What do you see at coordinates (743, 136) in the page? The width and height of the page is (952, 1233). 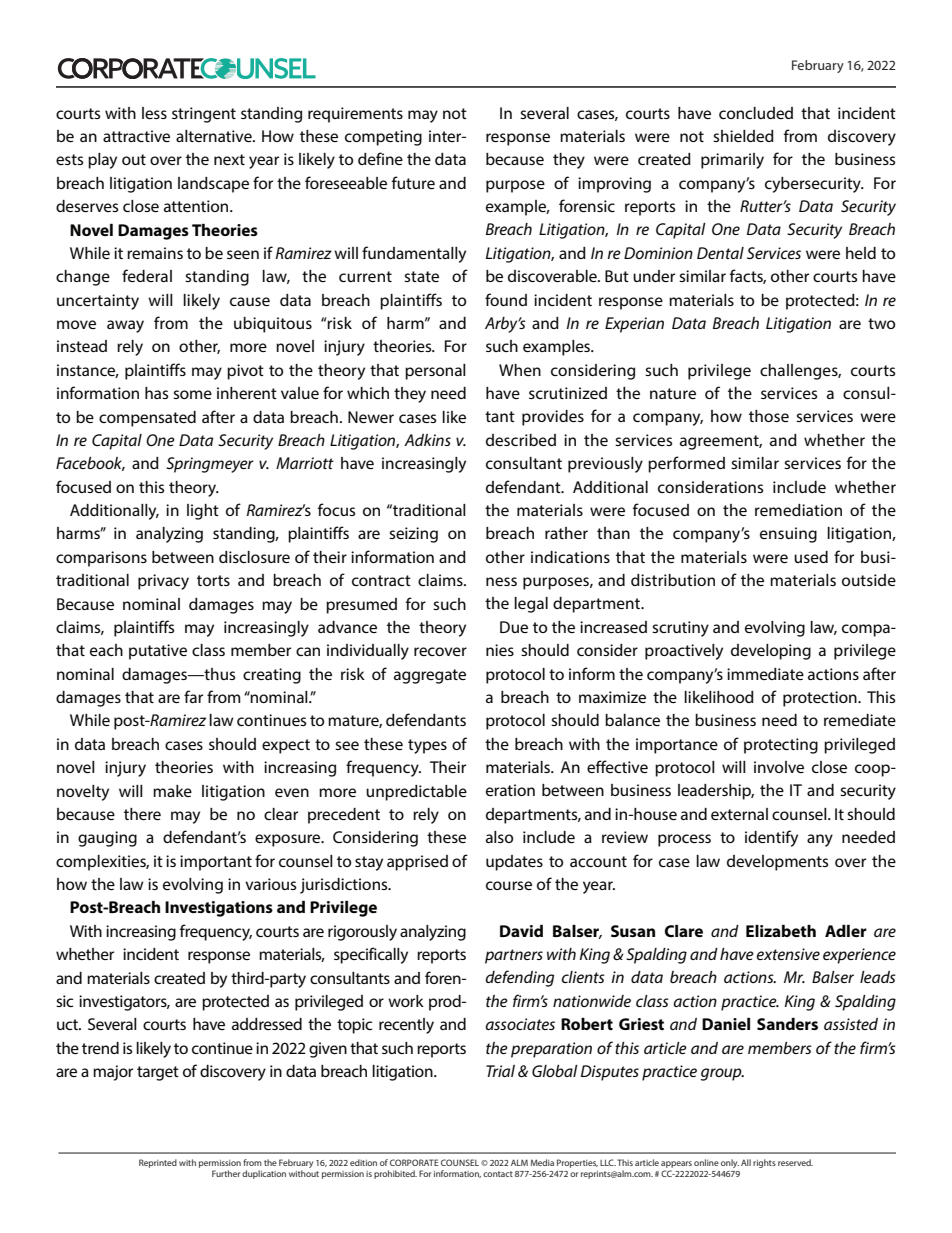 I see `shielded` at bounding box center [743, 136].
